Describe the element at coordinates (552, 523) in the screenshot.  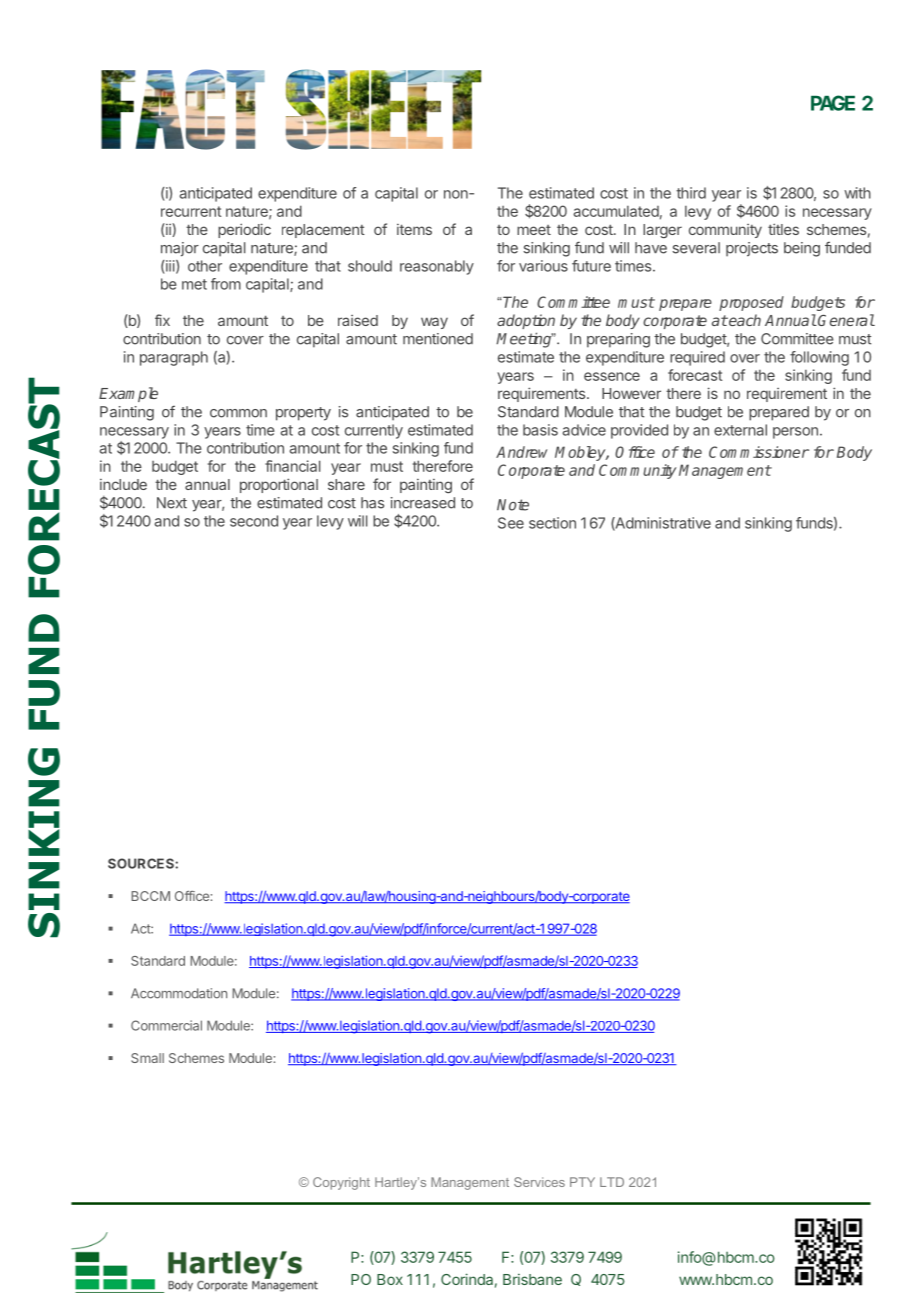
I see `section` at that location.
